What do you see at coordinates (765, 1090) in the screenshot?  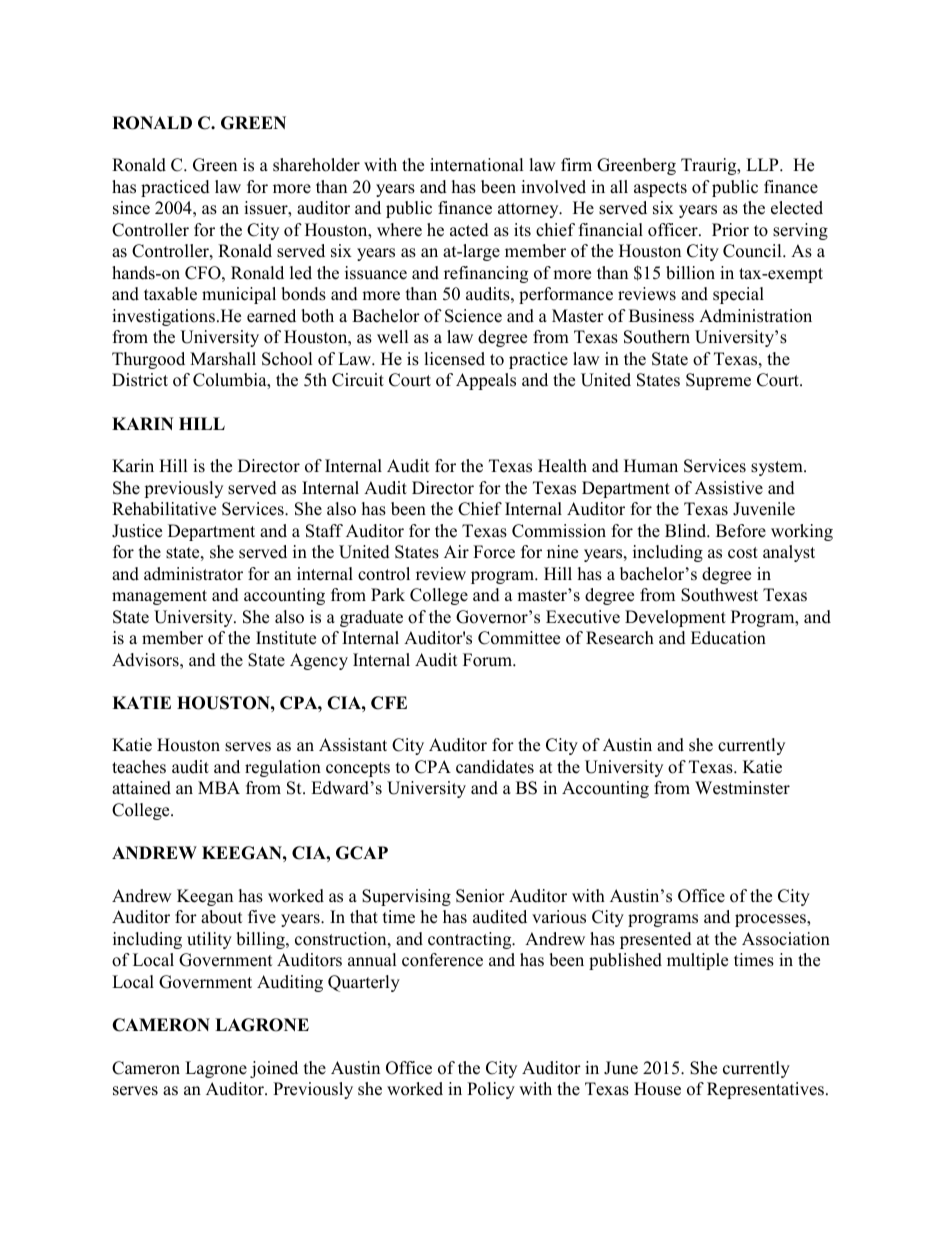 I see `Representatives` at bounding box center [765, 1090].
